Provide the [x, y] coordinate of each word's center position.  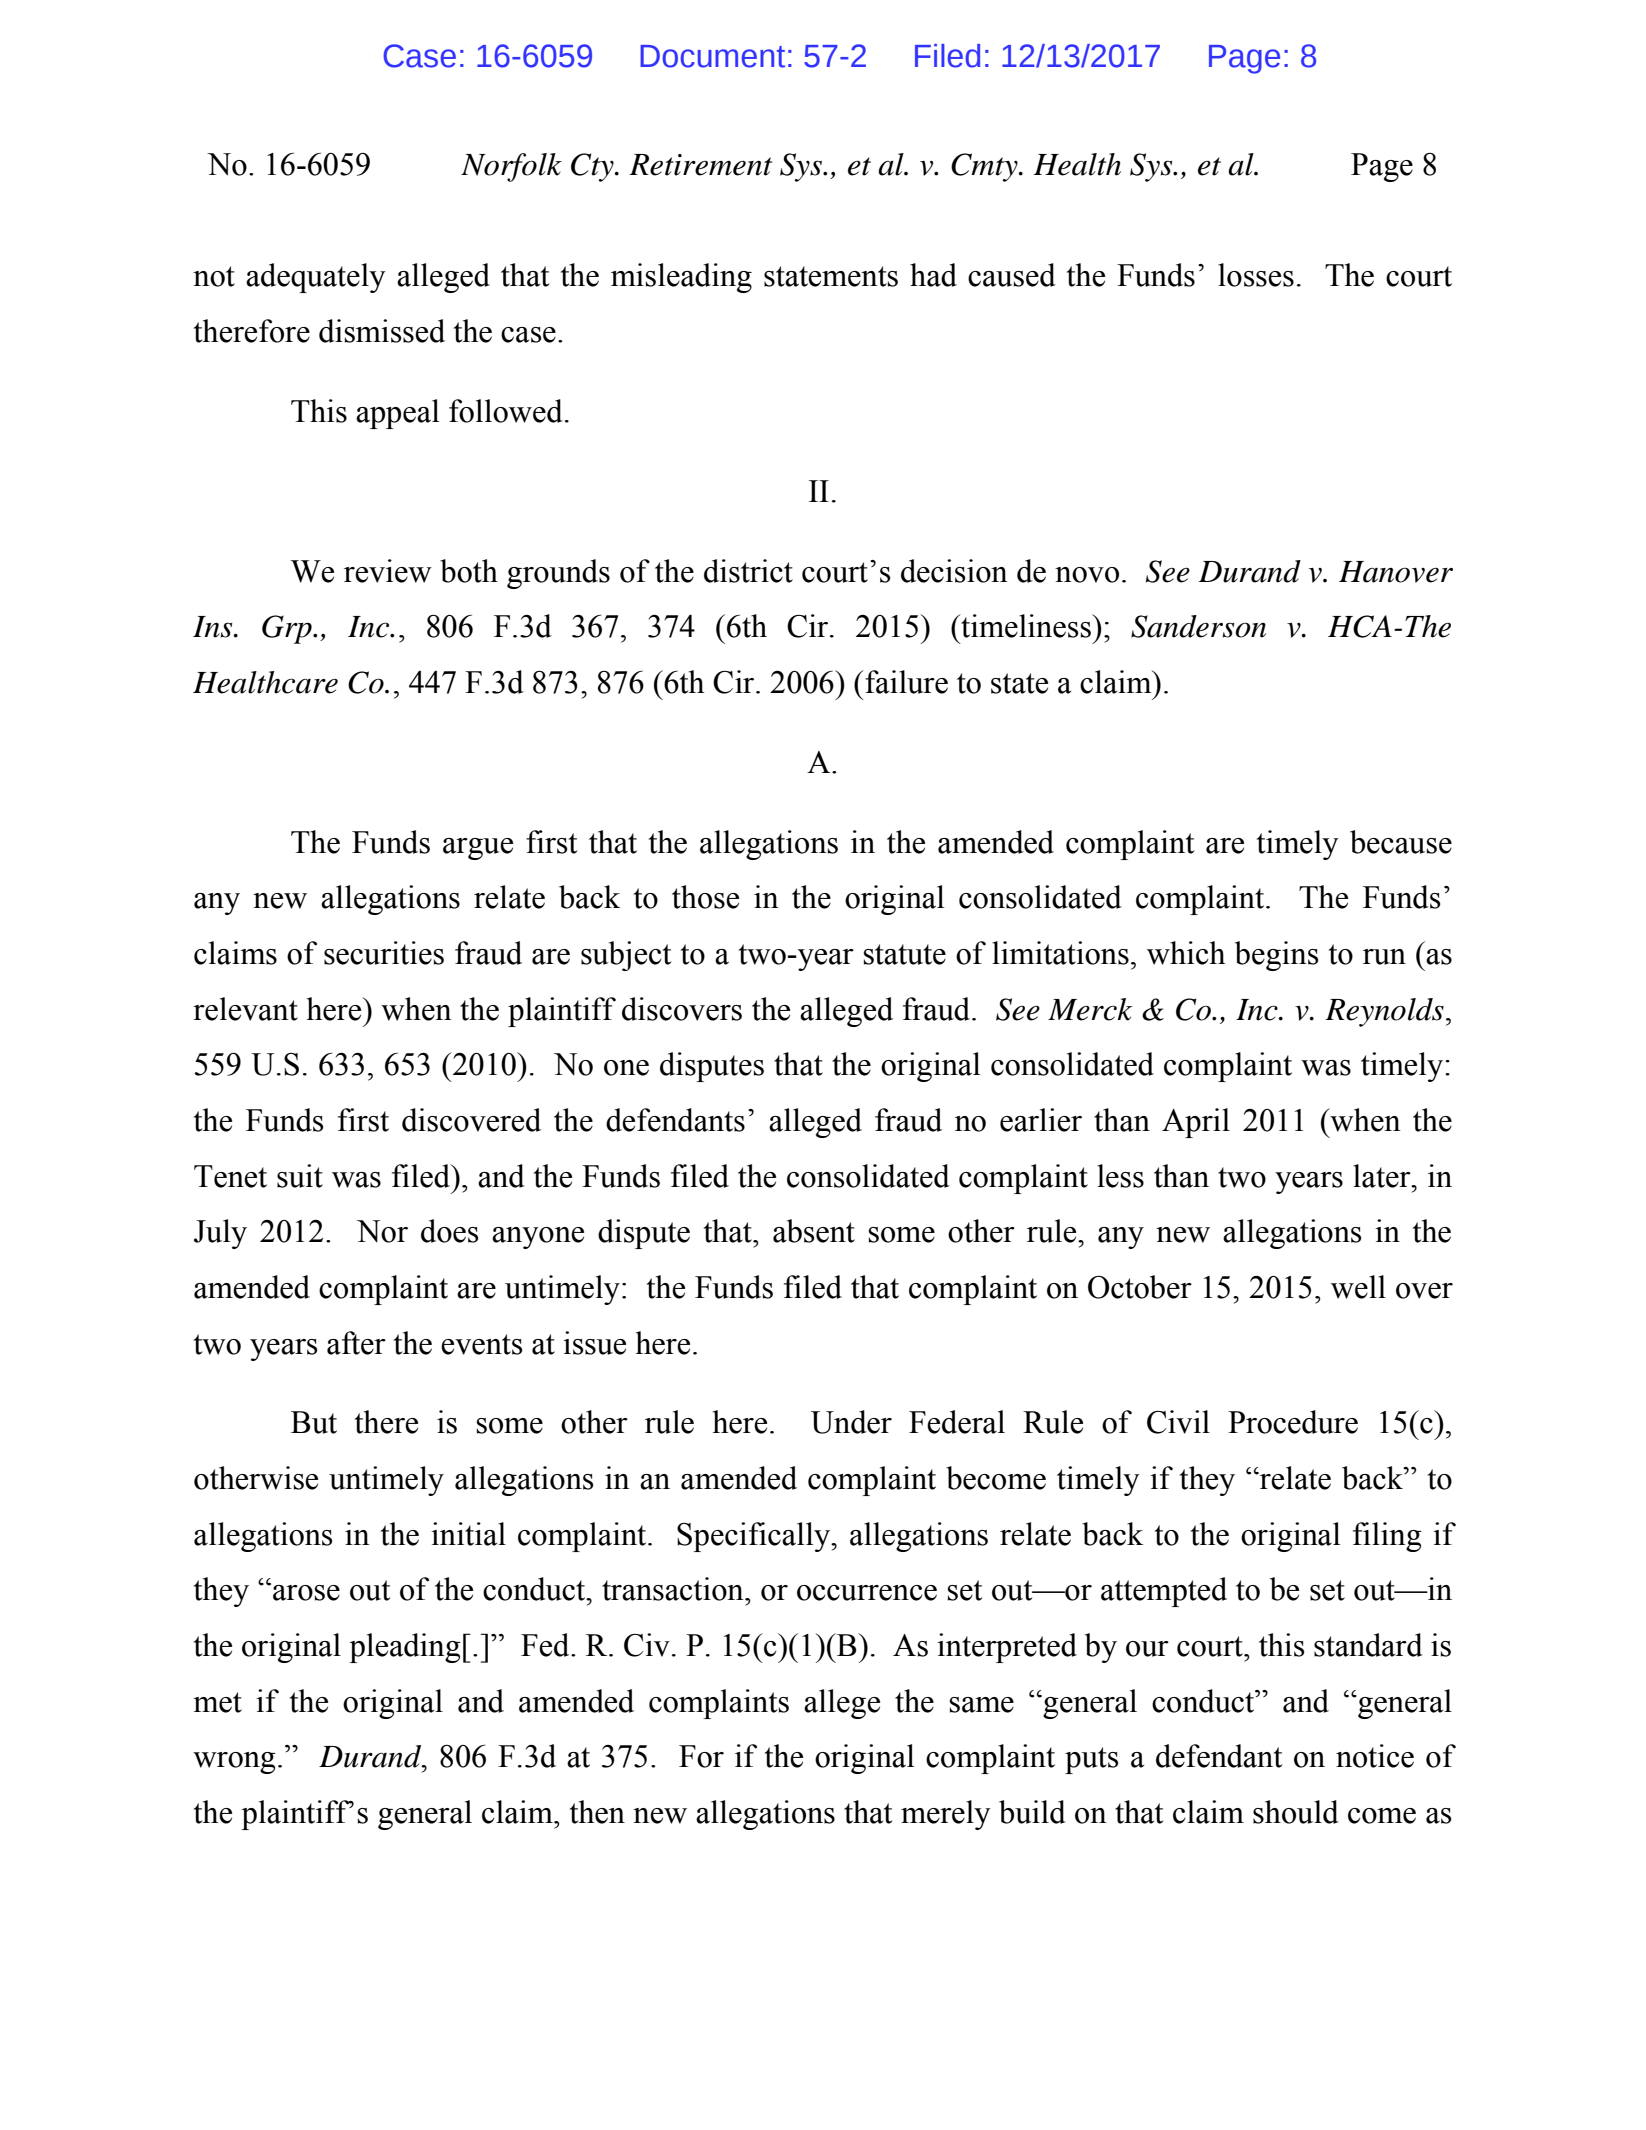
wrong [234, 1763]
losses [1256, 275]
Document [712, 56]
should [1296, 1812]
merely [946, 1815]
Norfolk [511, 167]
